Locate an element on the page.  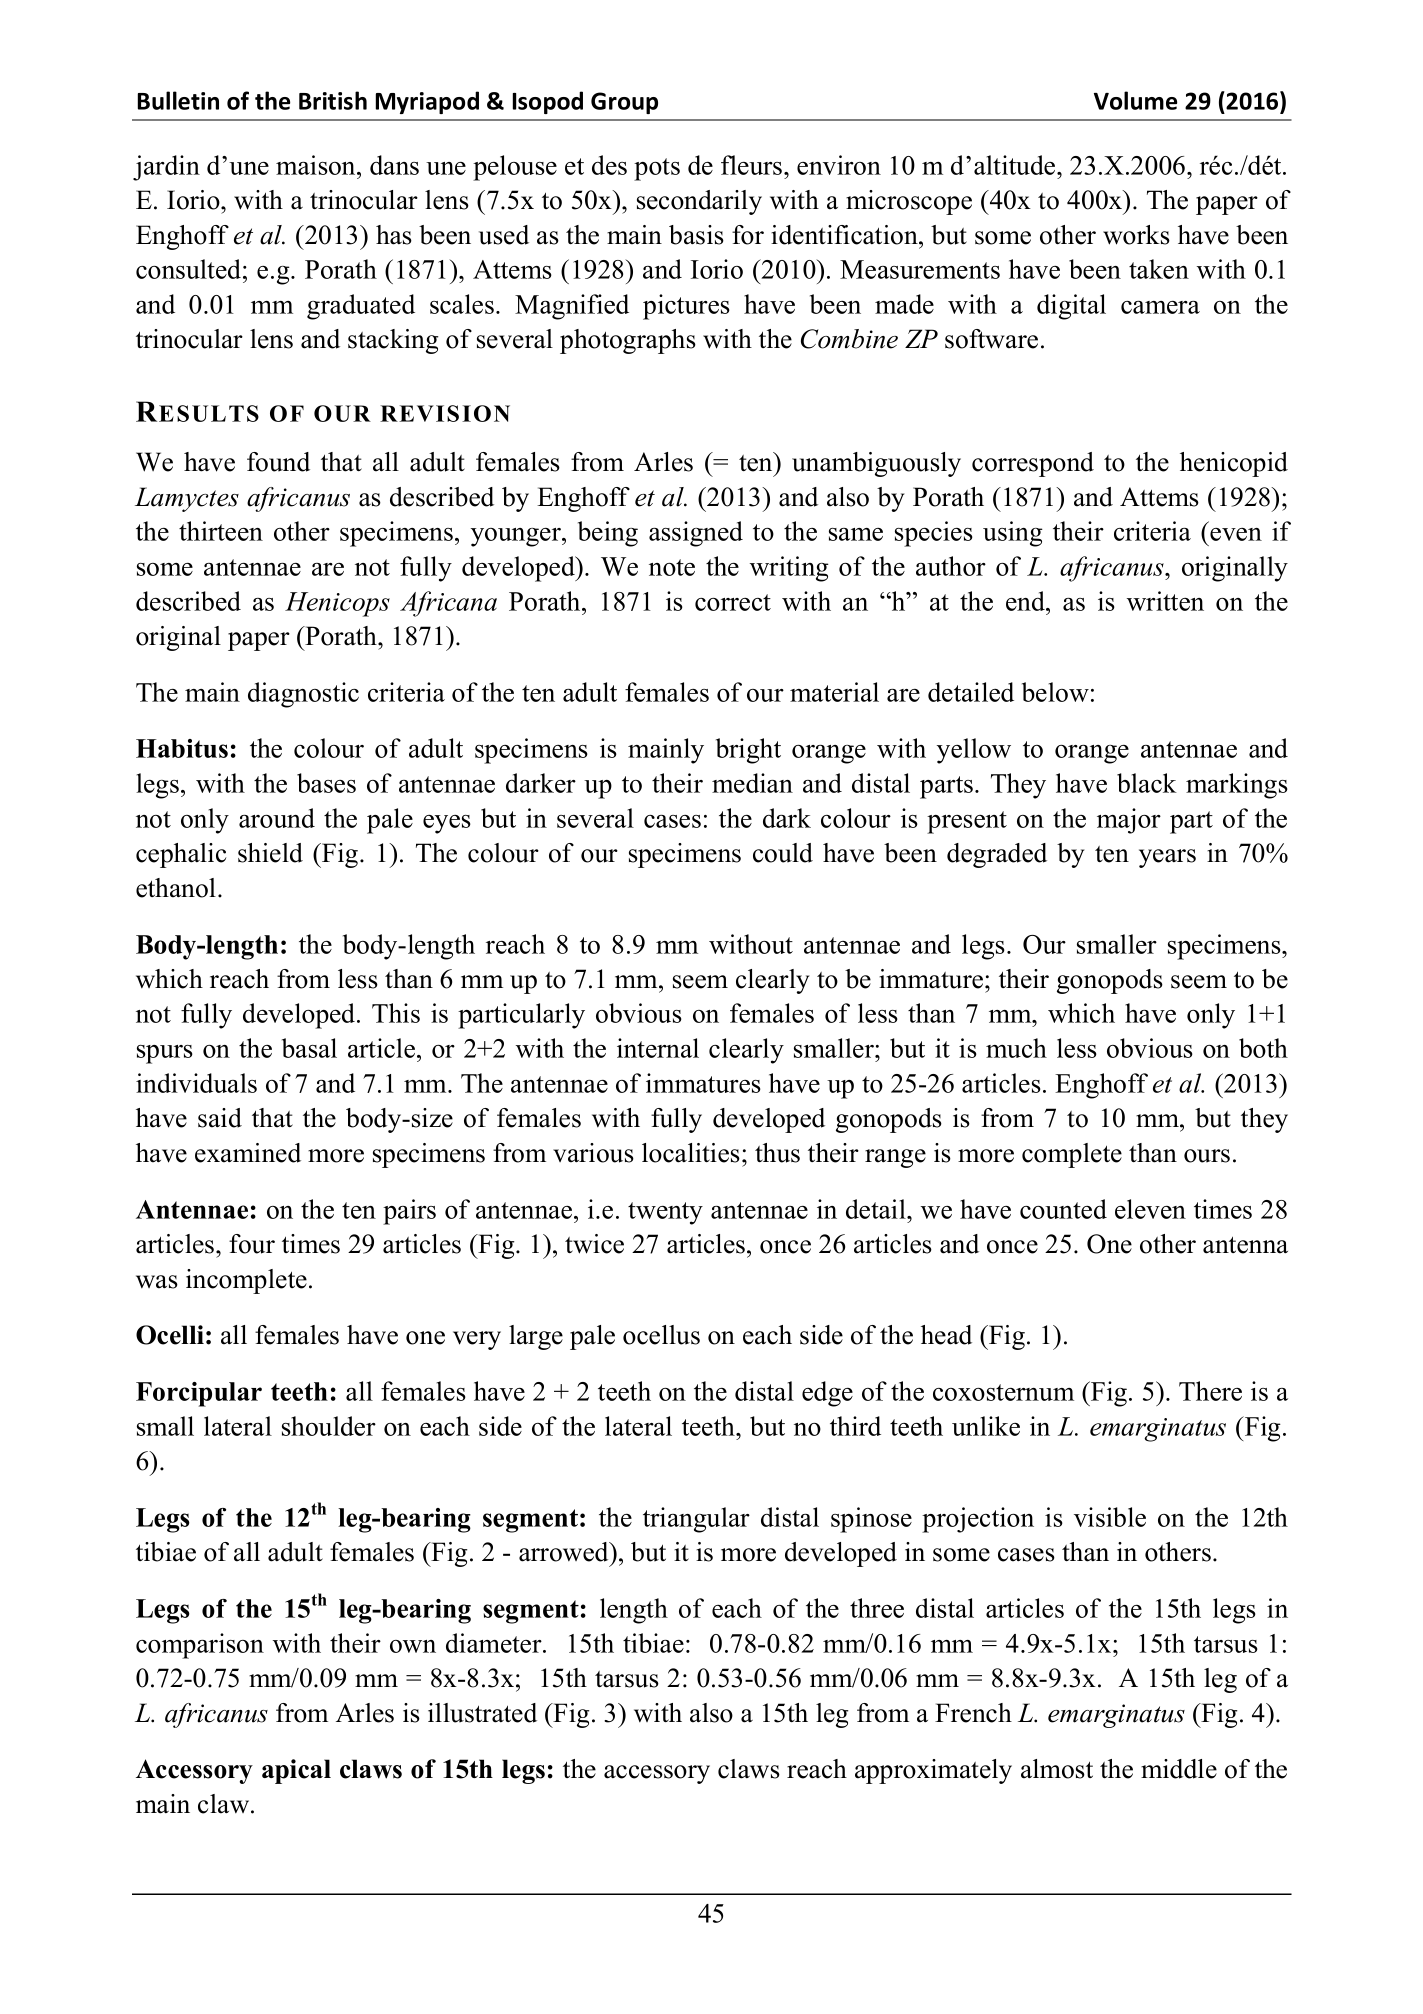
Volume is located at coordinates (1135, 100).
